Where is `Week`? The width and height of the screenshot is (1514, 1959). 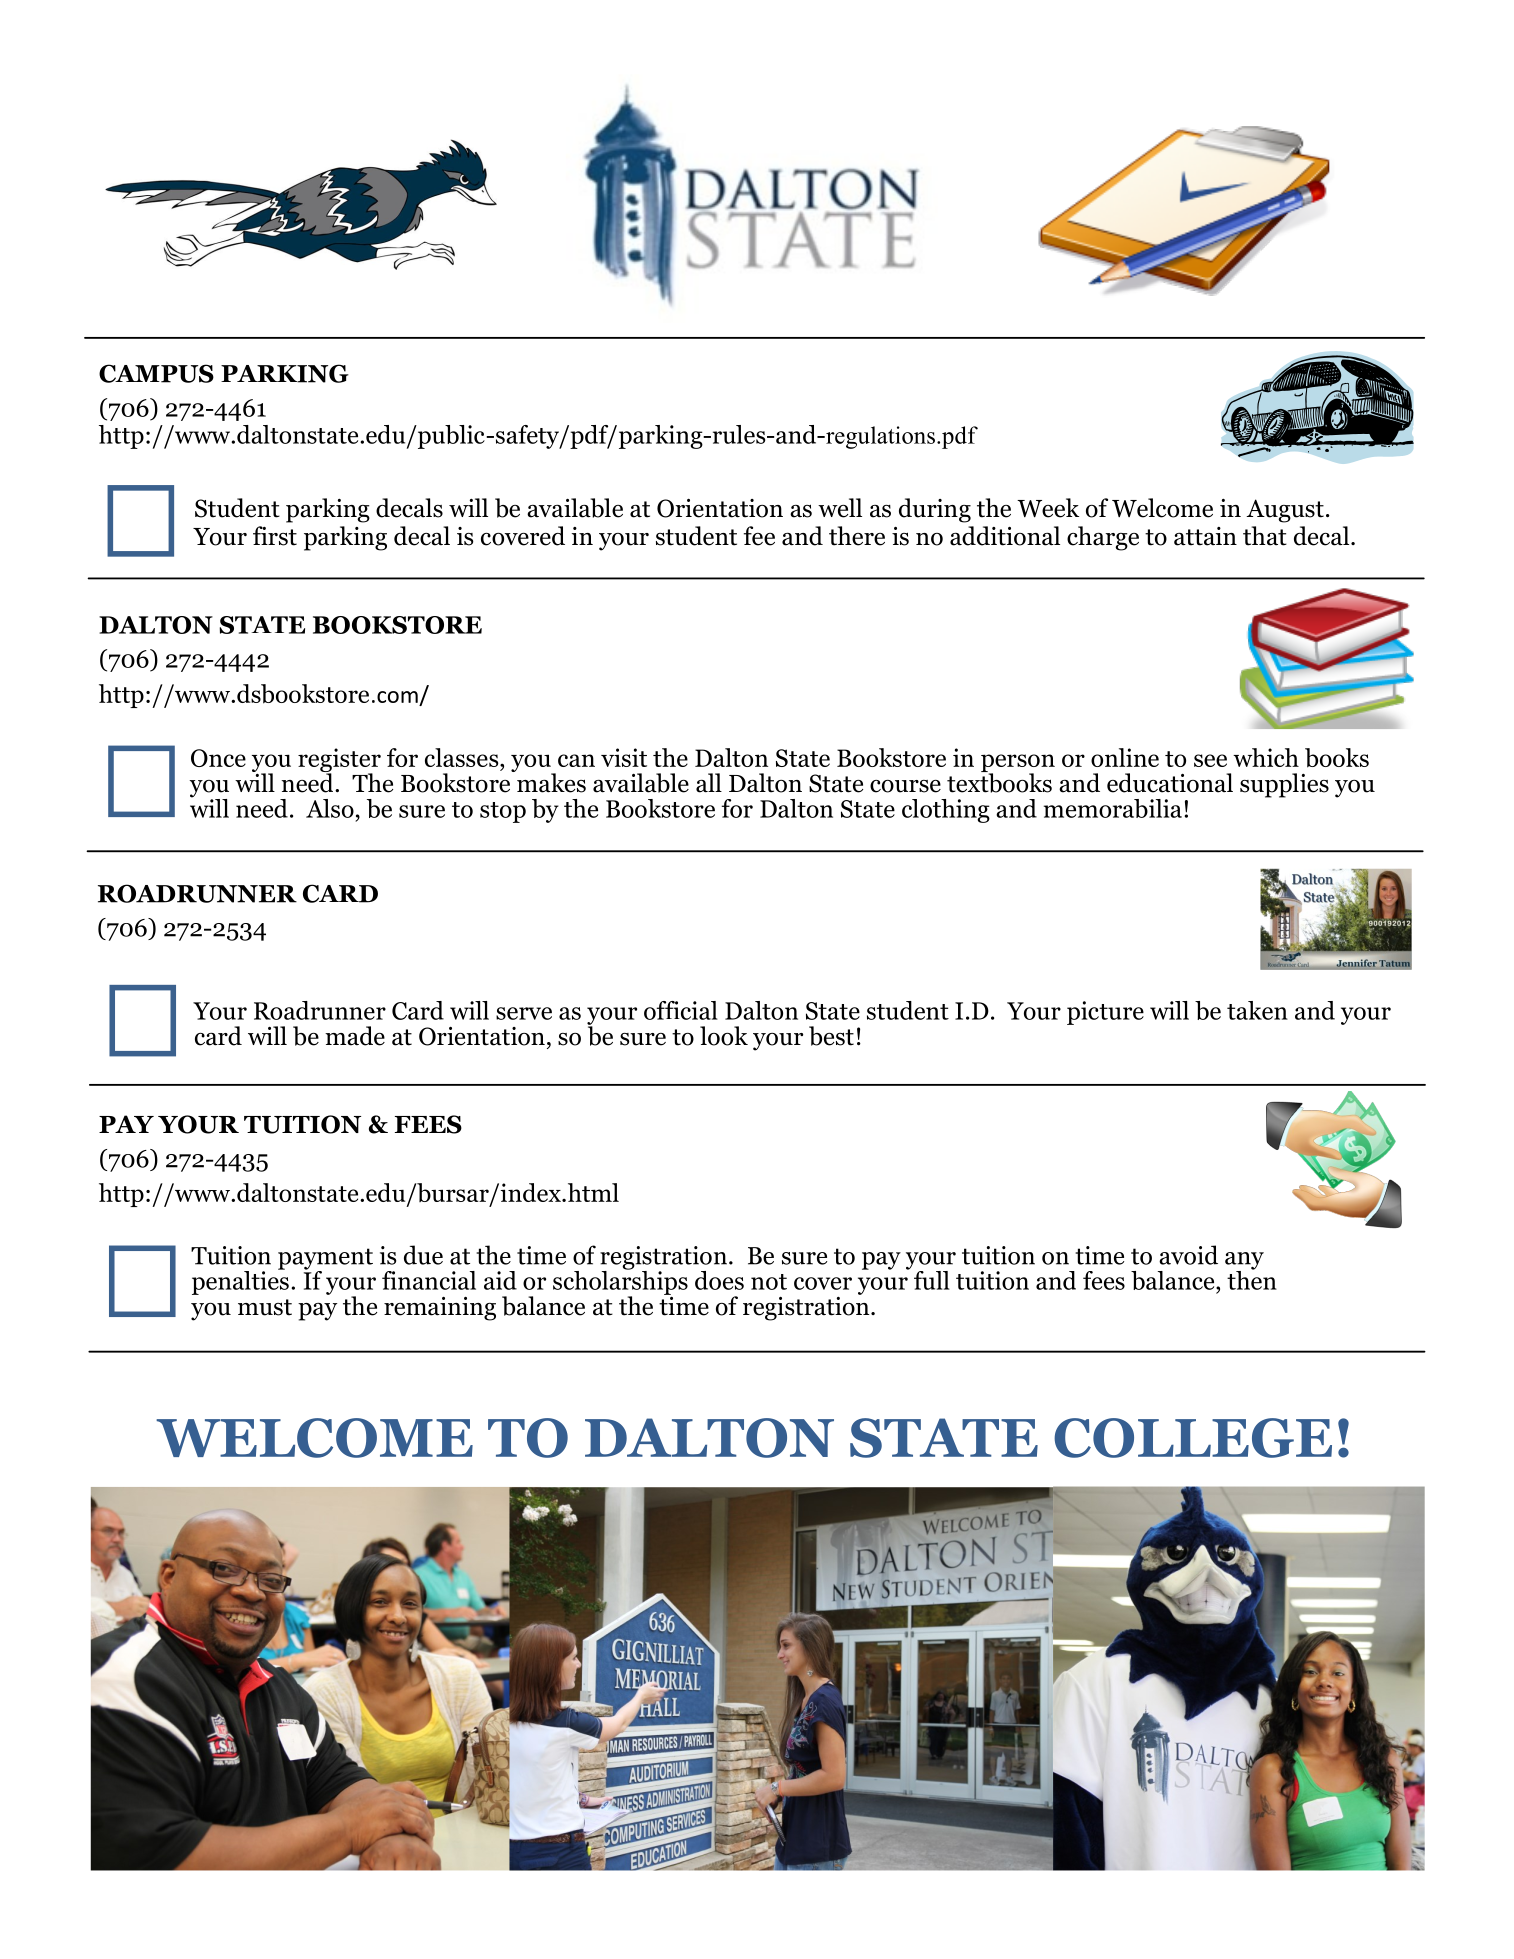
Week is located at coordinates (1048, 508).
